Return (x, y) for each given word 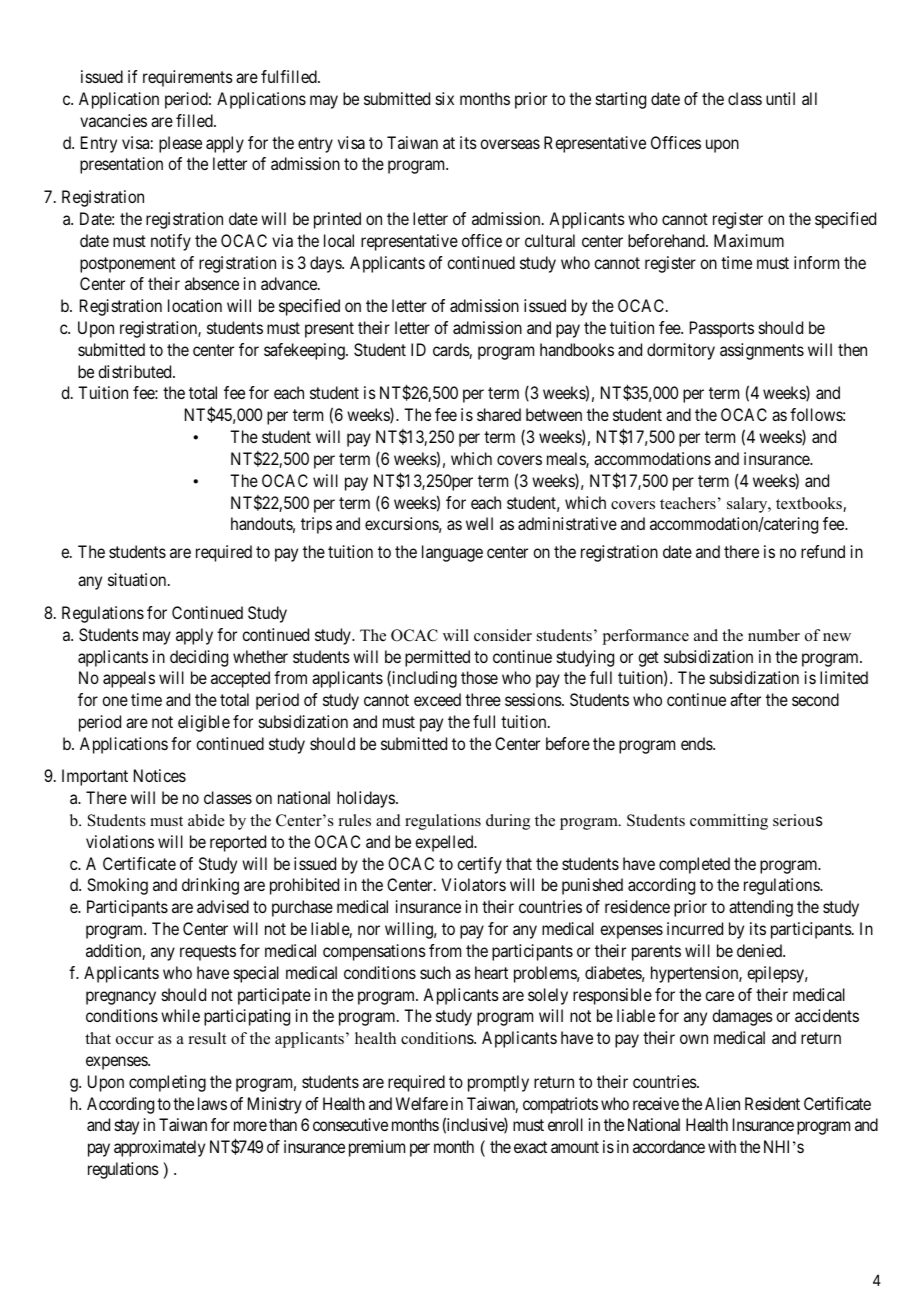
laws (212, 1103)
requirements (188, 78)
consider (503, 635)
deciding (199, 658)
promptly (498, 1083)
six (445, 98)
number (774, 635)
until (780, 98)
